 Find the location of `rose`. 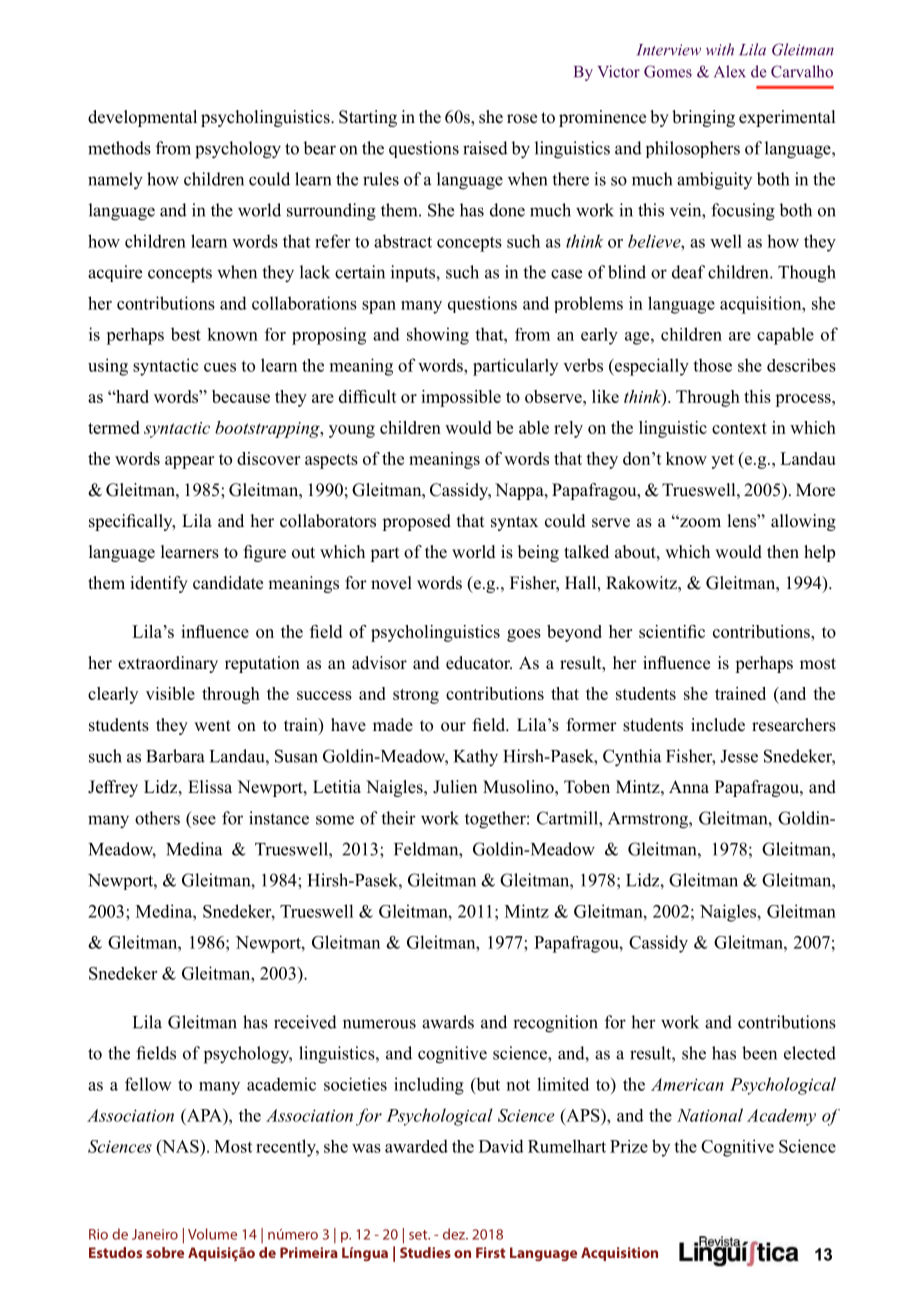

rose is located at coordinates (522, 119).
